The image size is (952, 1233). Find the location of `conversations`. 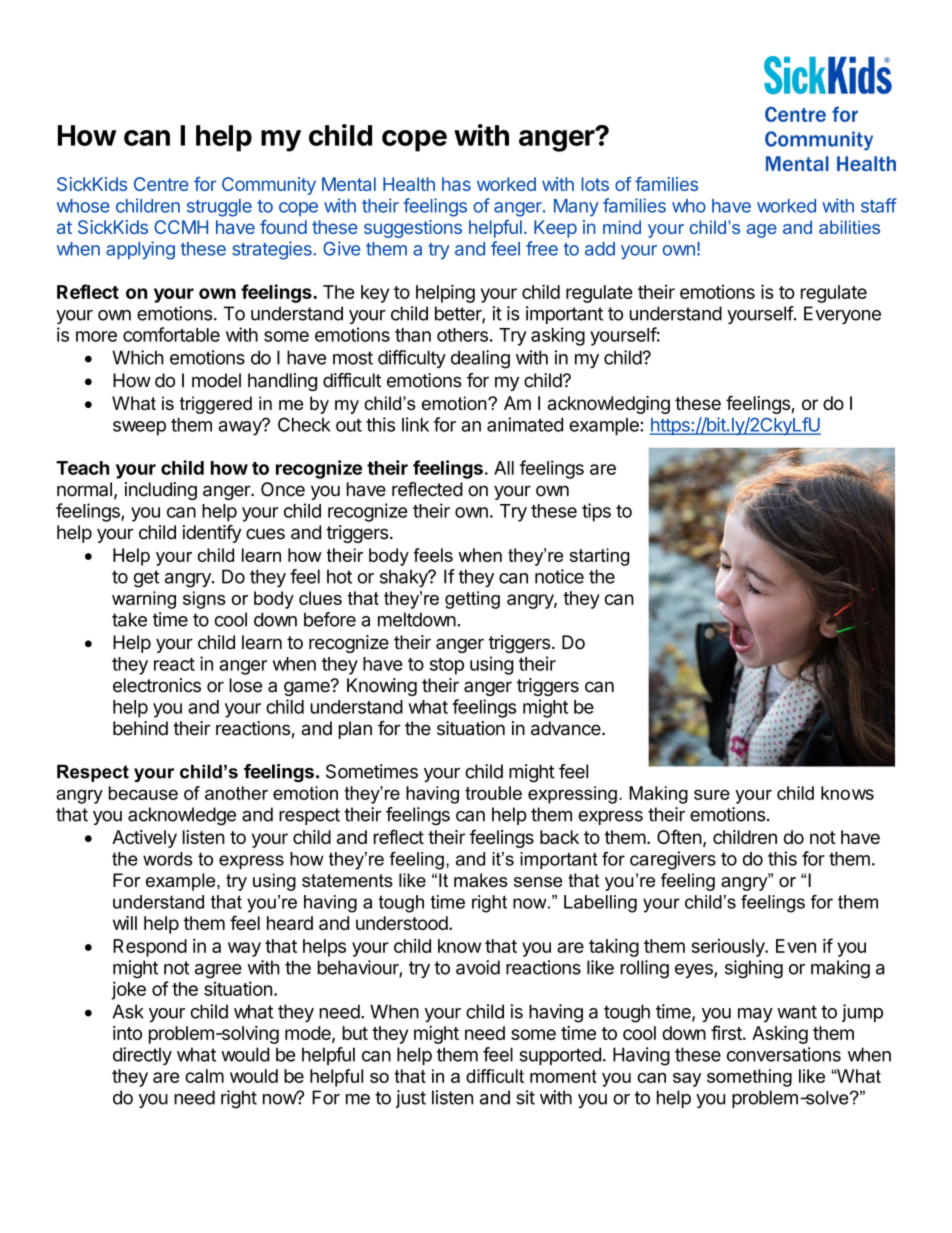

conversations is located at coordinates (784, 1054).
